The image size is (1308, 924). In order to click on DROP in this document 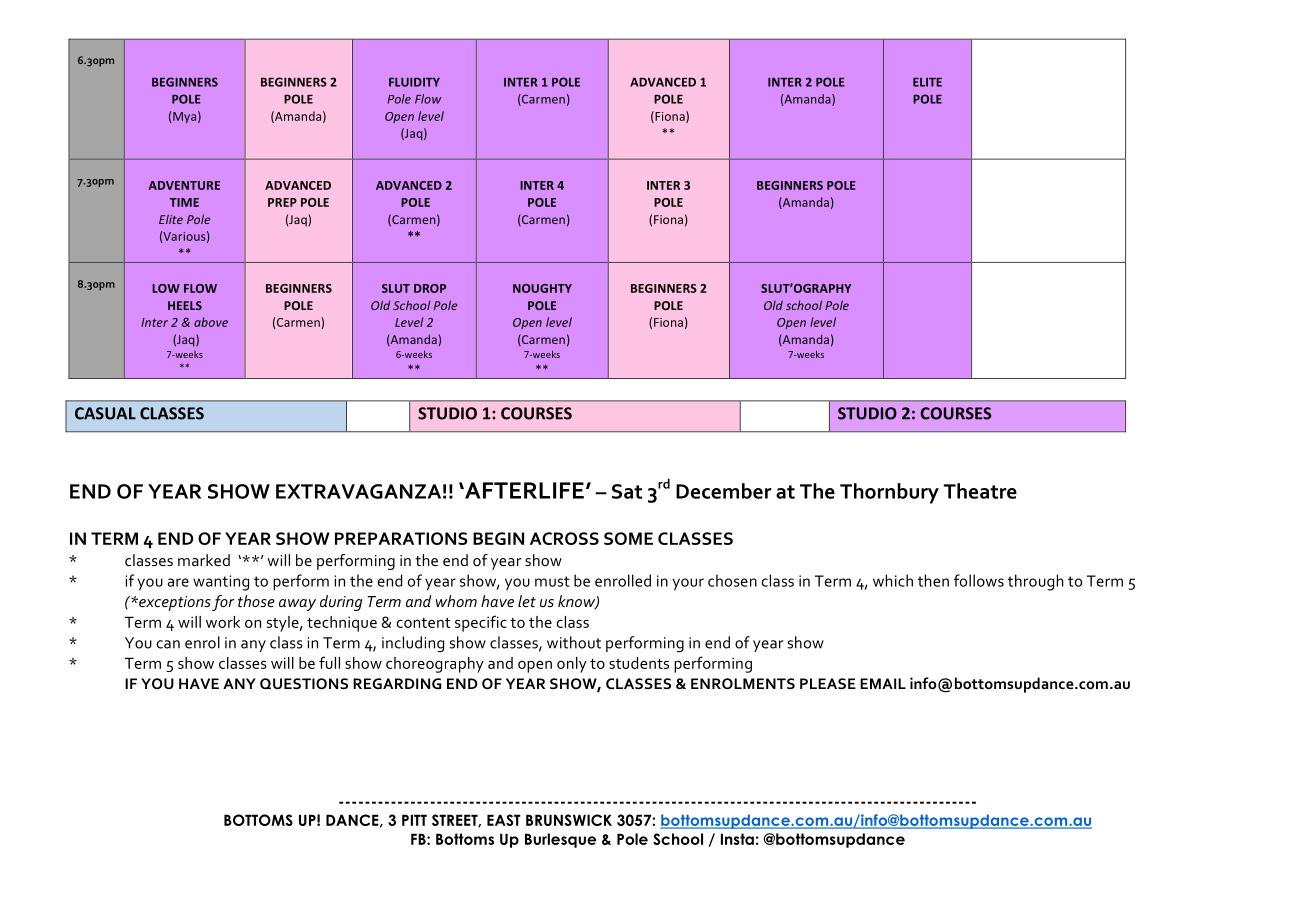, I will do `click(430, 288)`.
